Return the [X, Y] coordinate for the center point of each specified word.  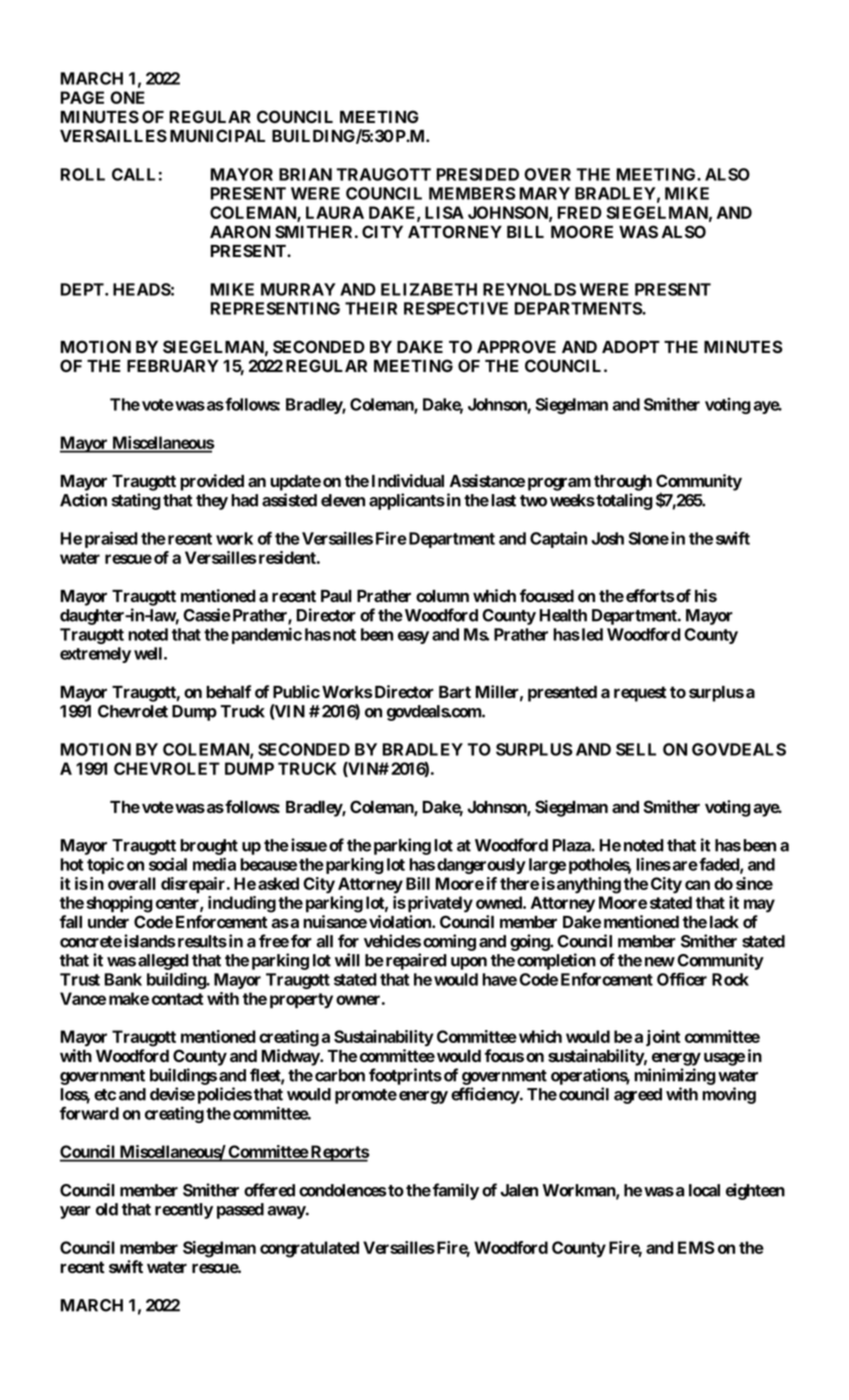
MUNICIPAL [217, 135]
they [212, 502]
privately [439, 904]
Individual [408, 480]
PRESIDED [477, 174]
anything [589, 885]
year [75, 1212]
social [168, 864]
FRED [579, 212]
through [623, 483]
